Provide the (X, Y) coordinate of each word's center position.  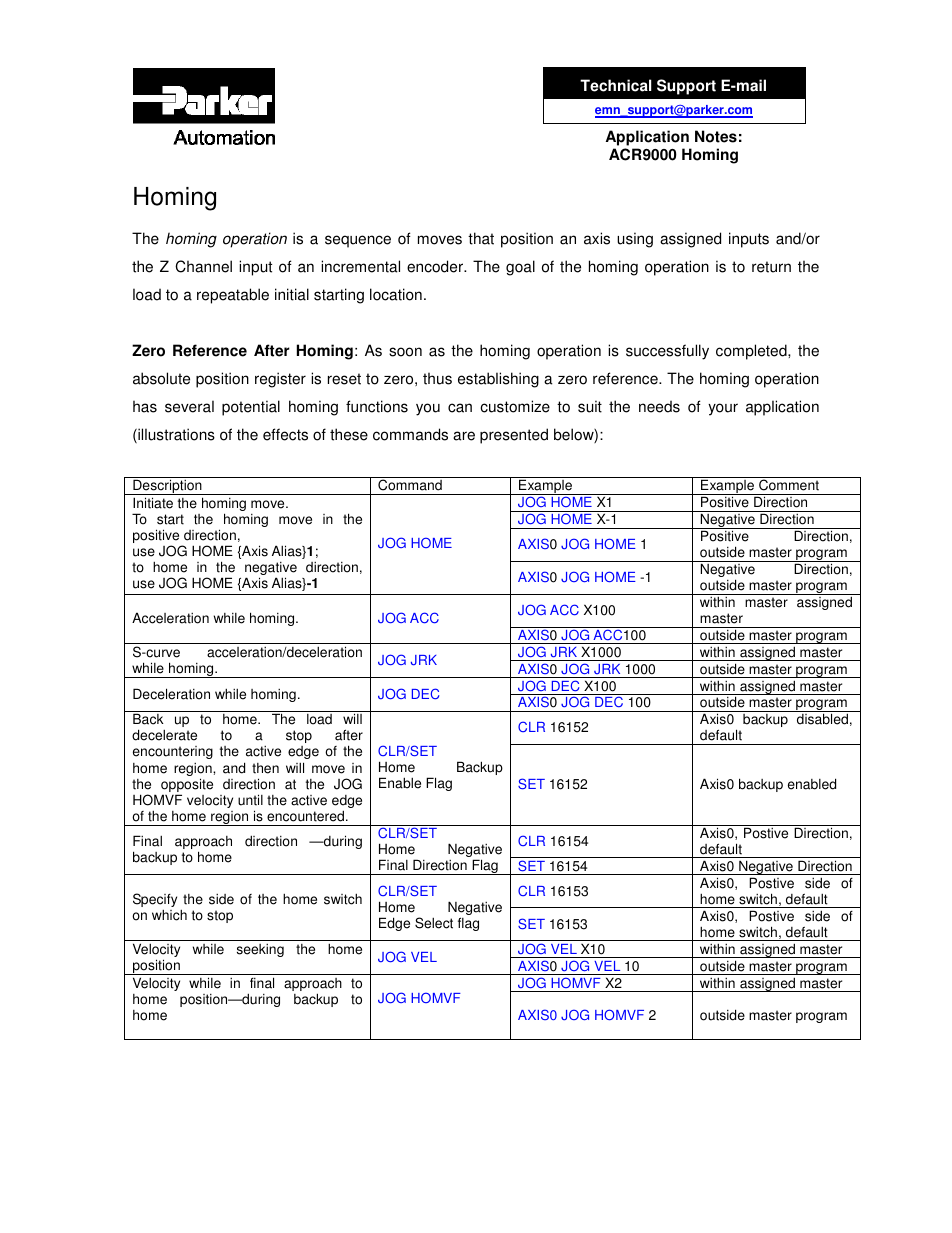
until (250, 800)
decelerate (164, 735)
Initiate (153, 503)
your (723, 409)
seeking (260, 950)
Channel (203, 266)
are (464, 436)
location (396, 294)
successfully (667, 352)
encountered (307, 816)
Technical (616, 85)
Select (434, 923)
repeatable (233, 296)
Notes (716, 136)
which (169, 915)
